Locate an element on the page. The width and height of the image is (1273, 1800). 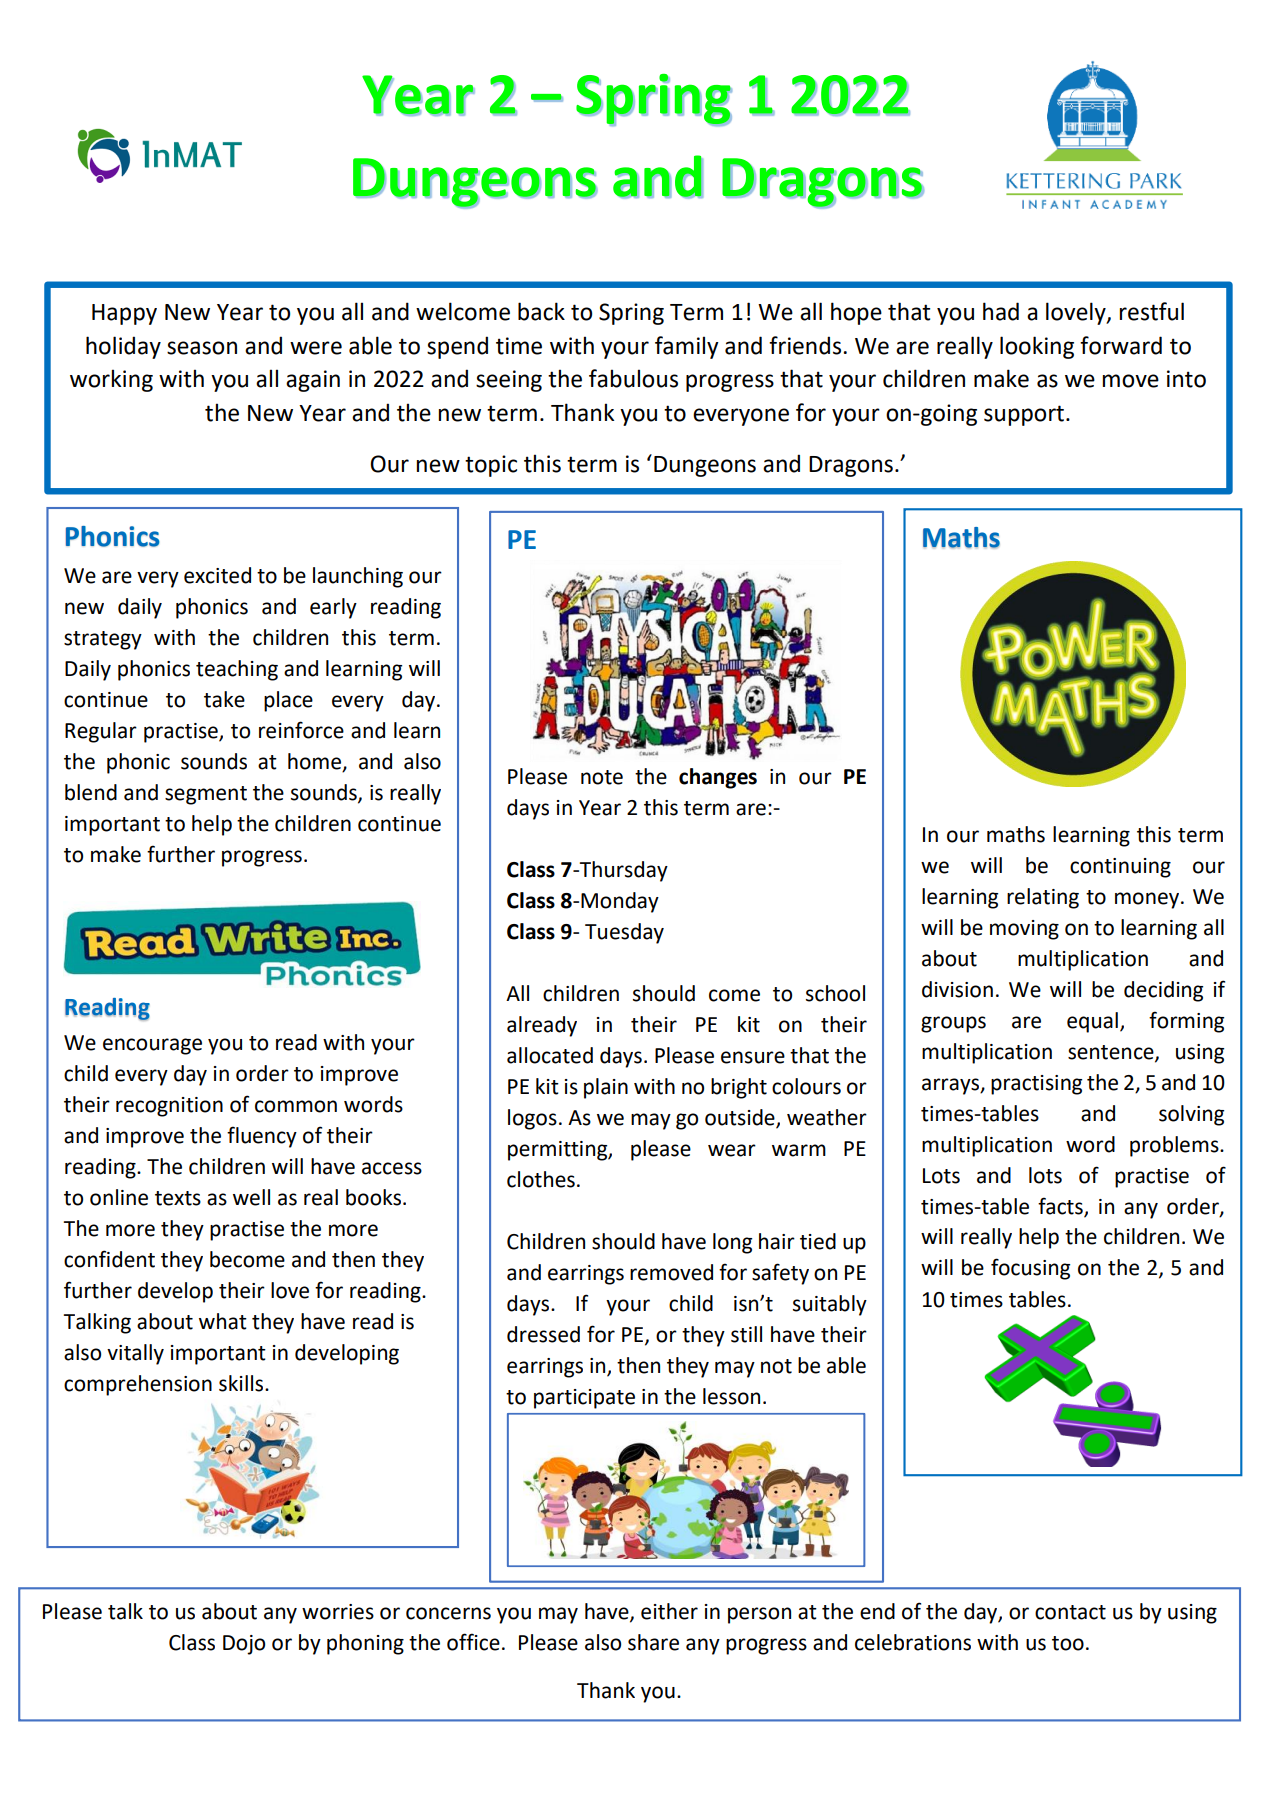
what is located at coordinates (223, 1321).
